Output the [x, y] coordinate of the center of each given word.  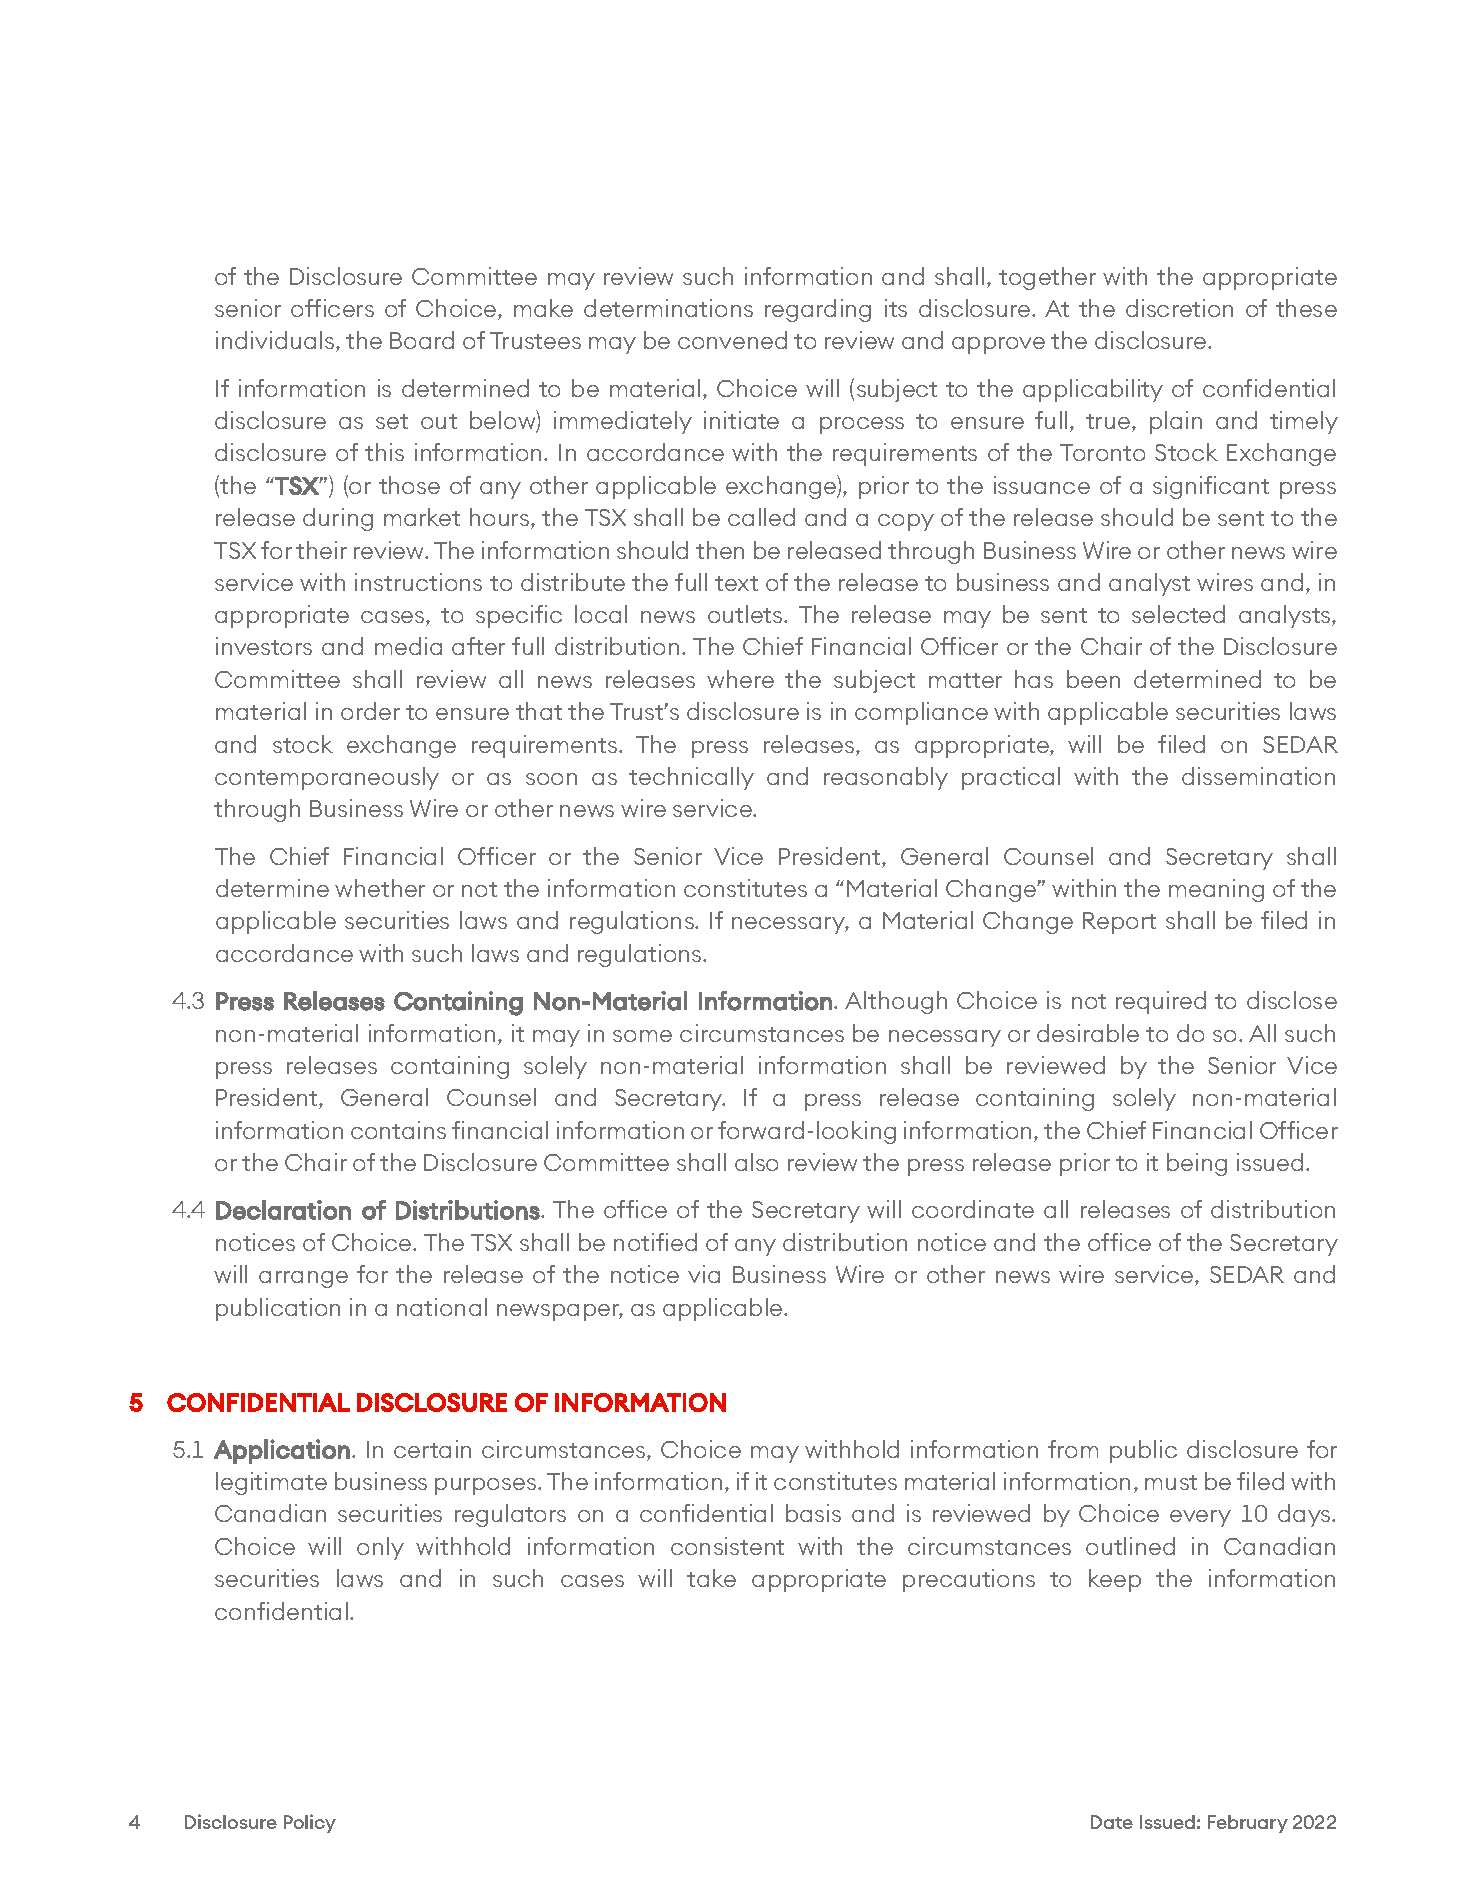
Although [896, 1002]
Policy [310, 1823]
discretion [1179, 308]
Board [422, 340]
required [1161, 1002]
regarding [818, 310]
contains [398, 1130]
